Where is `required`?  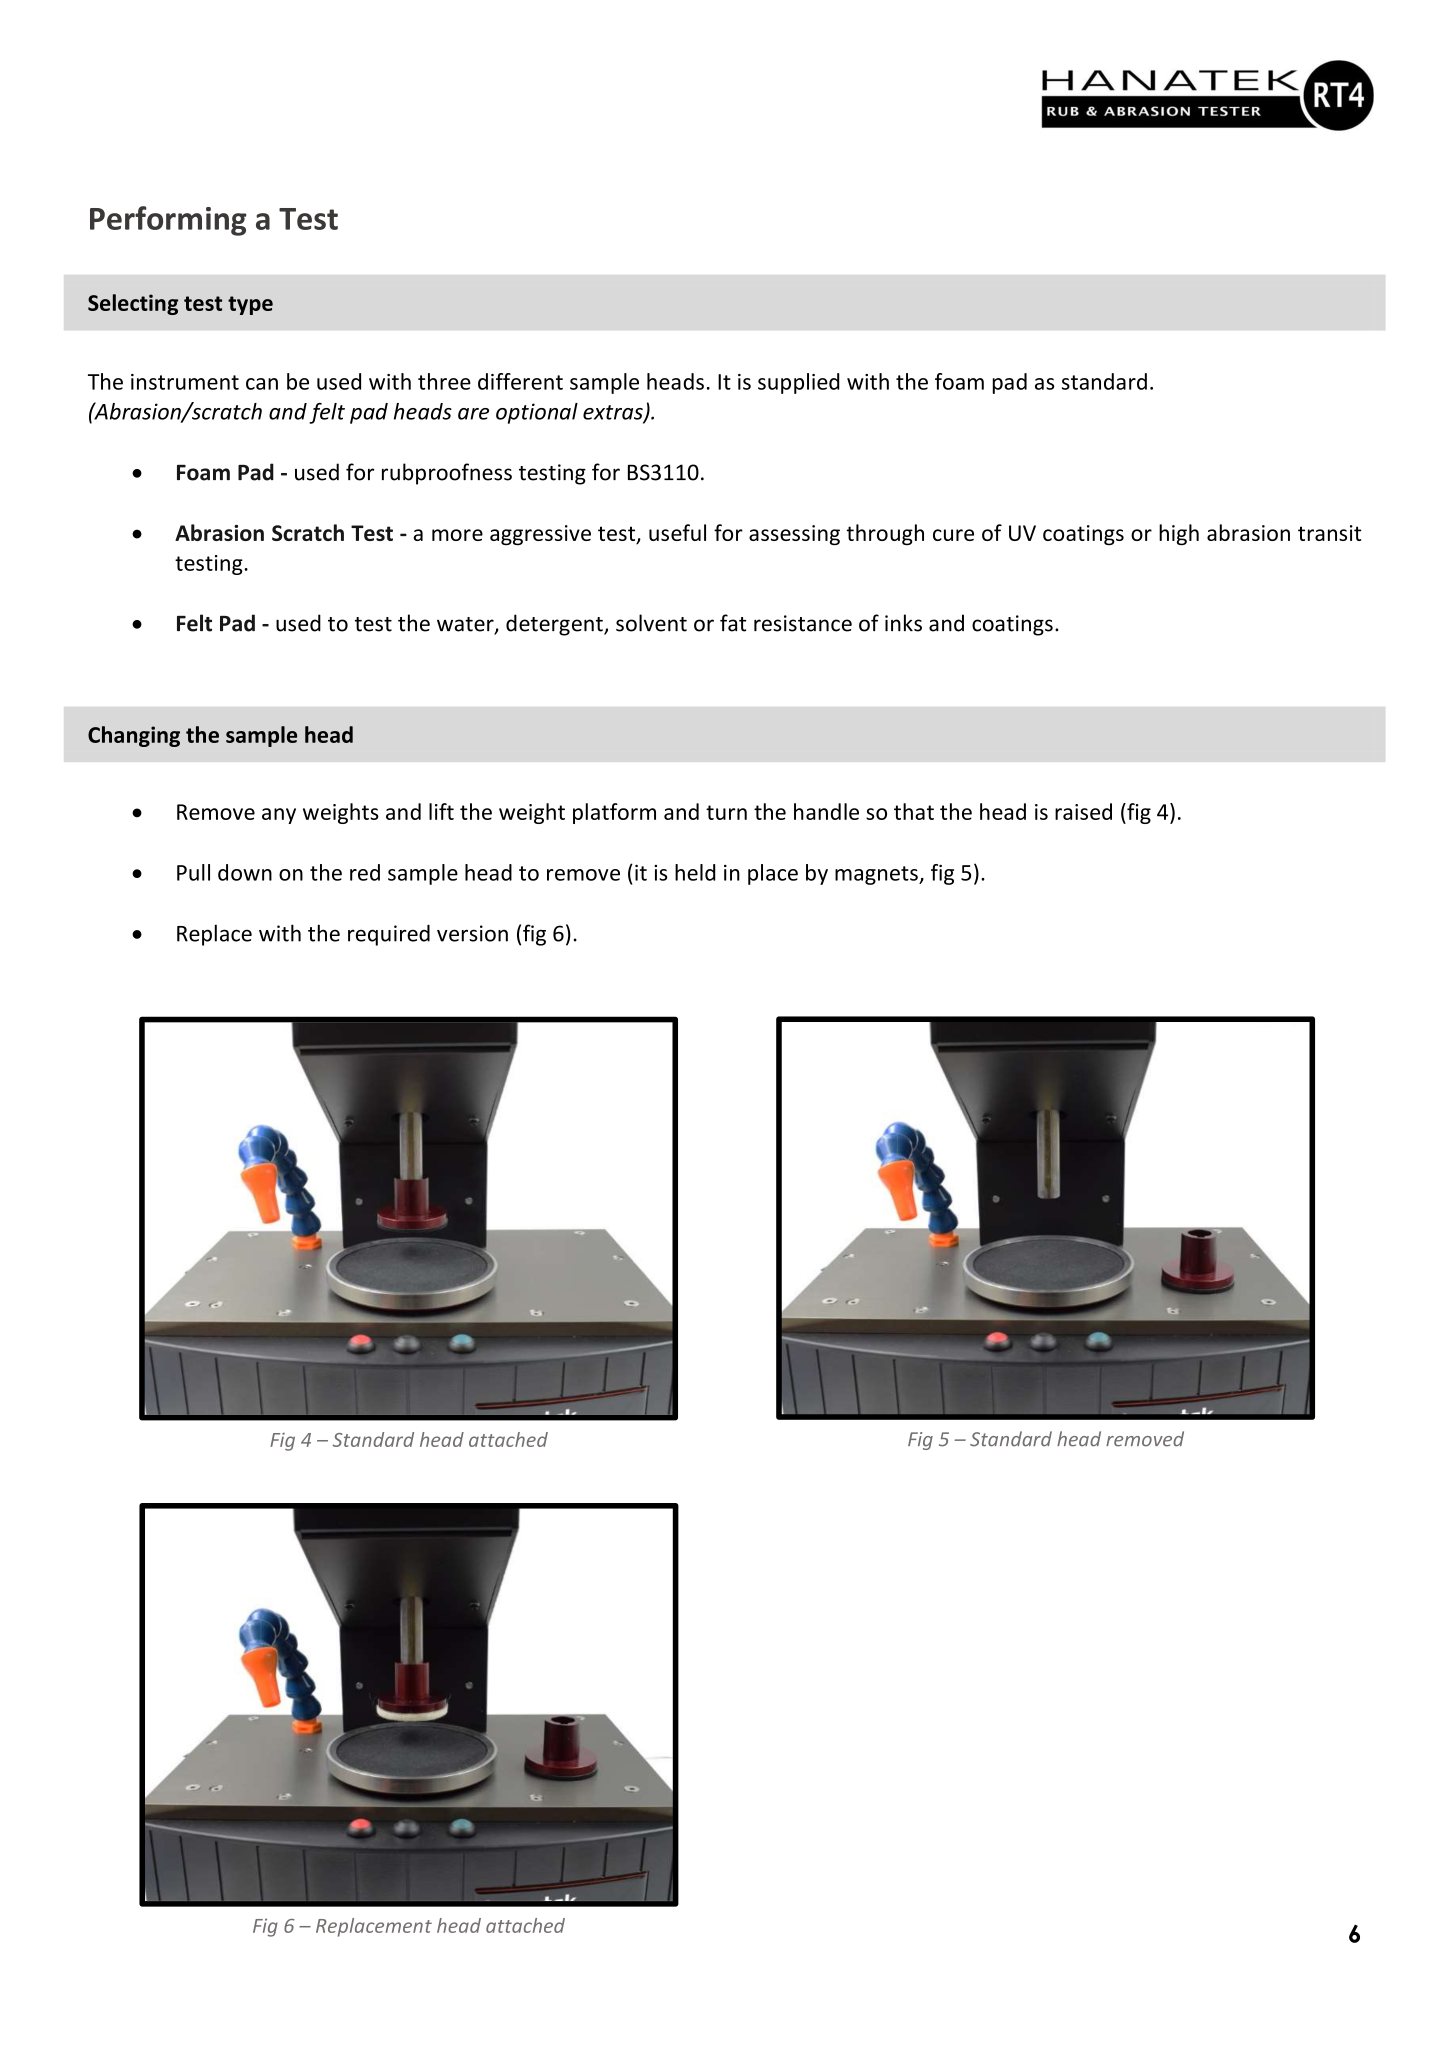 required is located at coordinates (389, 935).
